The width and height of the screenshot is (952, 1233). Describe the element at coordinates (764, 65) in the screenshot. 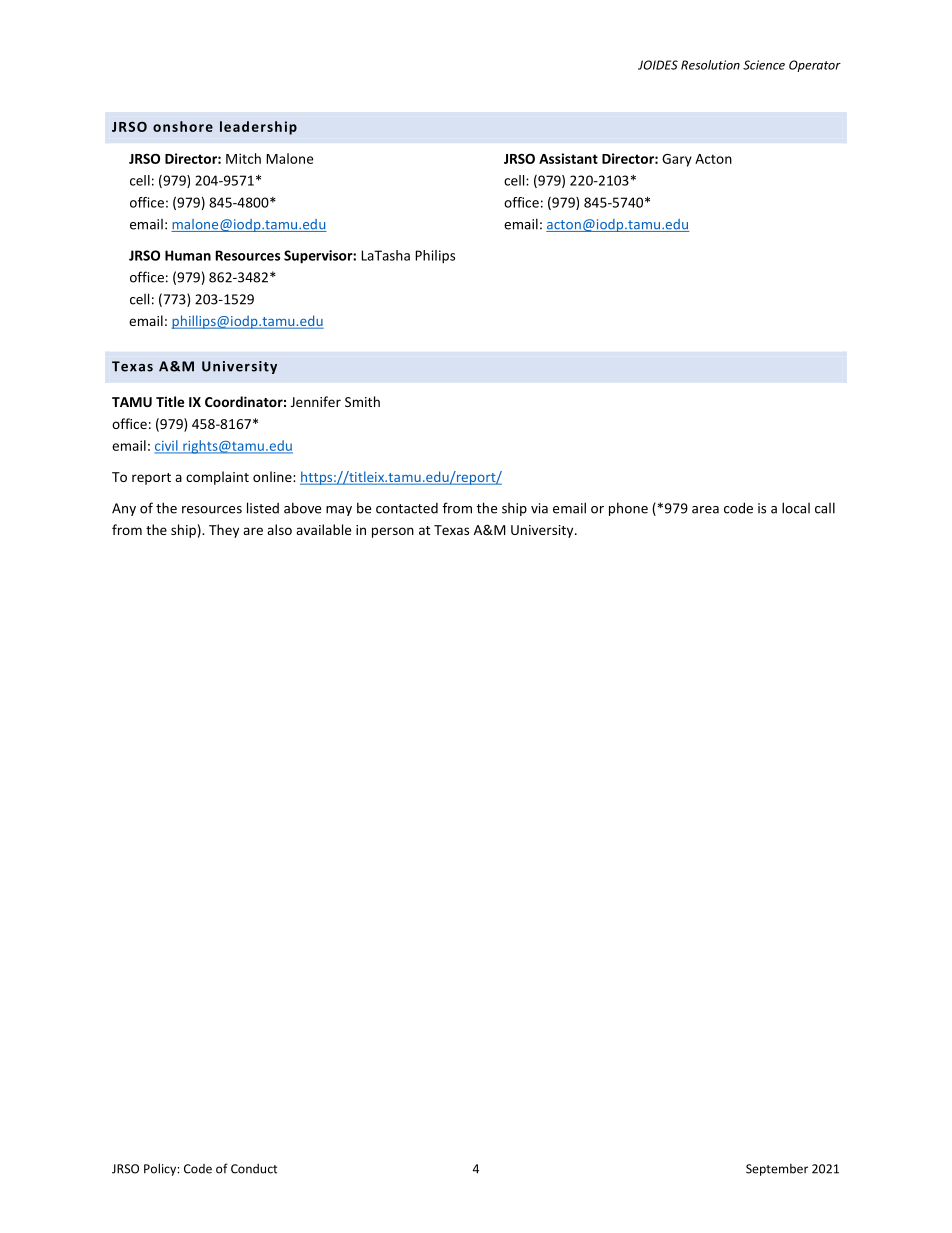

I see `Science` at that location.
